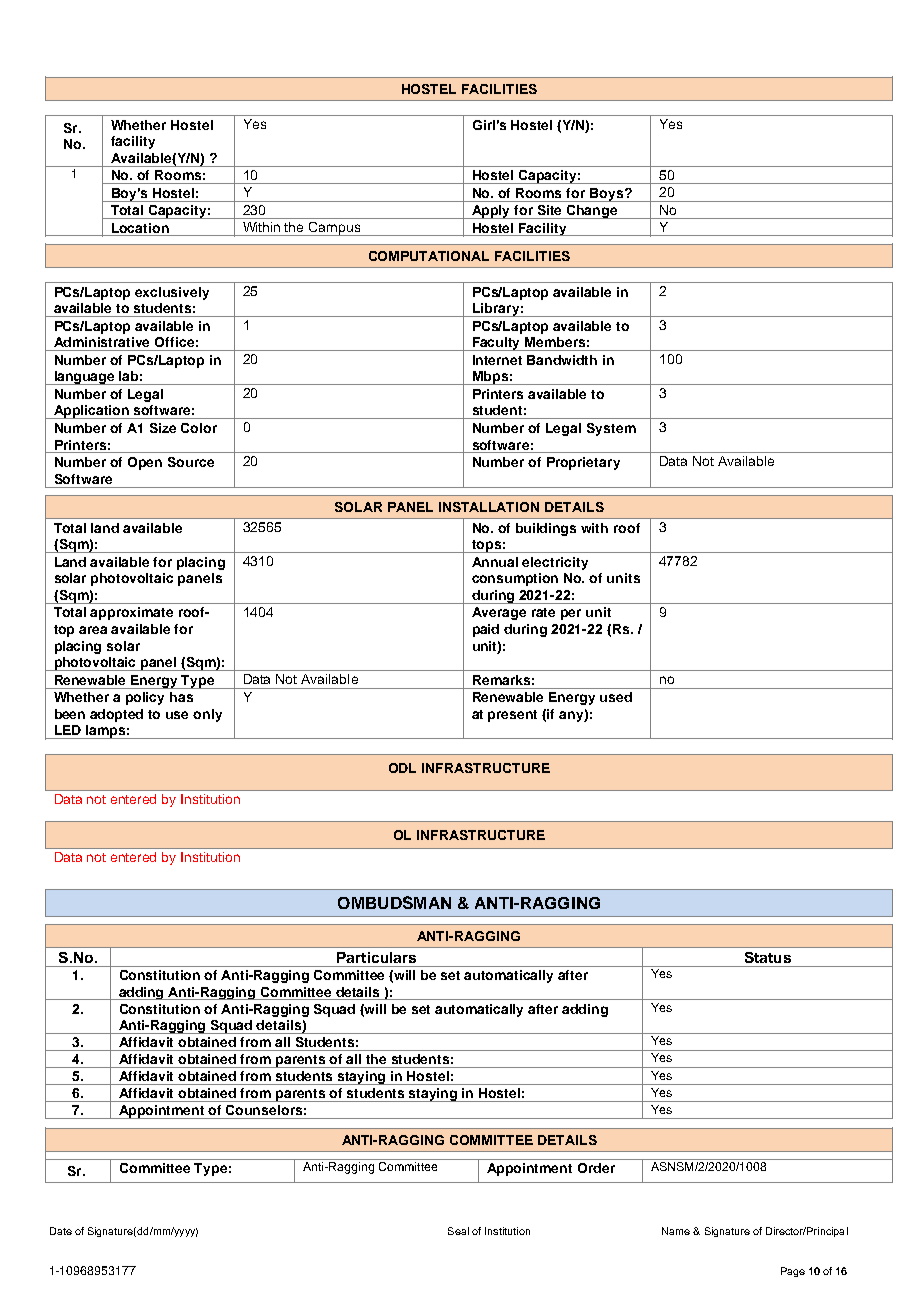 This page has height=1308, width=924. Describe the element at coordinates (512, 716) in the page. I see `present` at that location.
